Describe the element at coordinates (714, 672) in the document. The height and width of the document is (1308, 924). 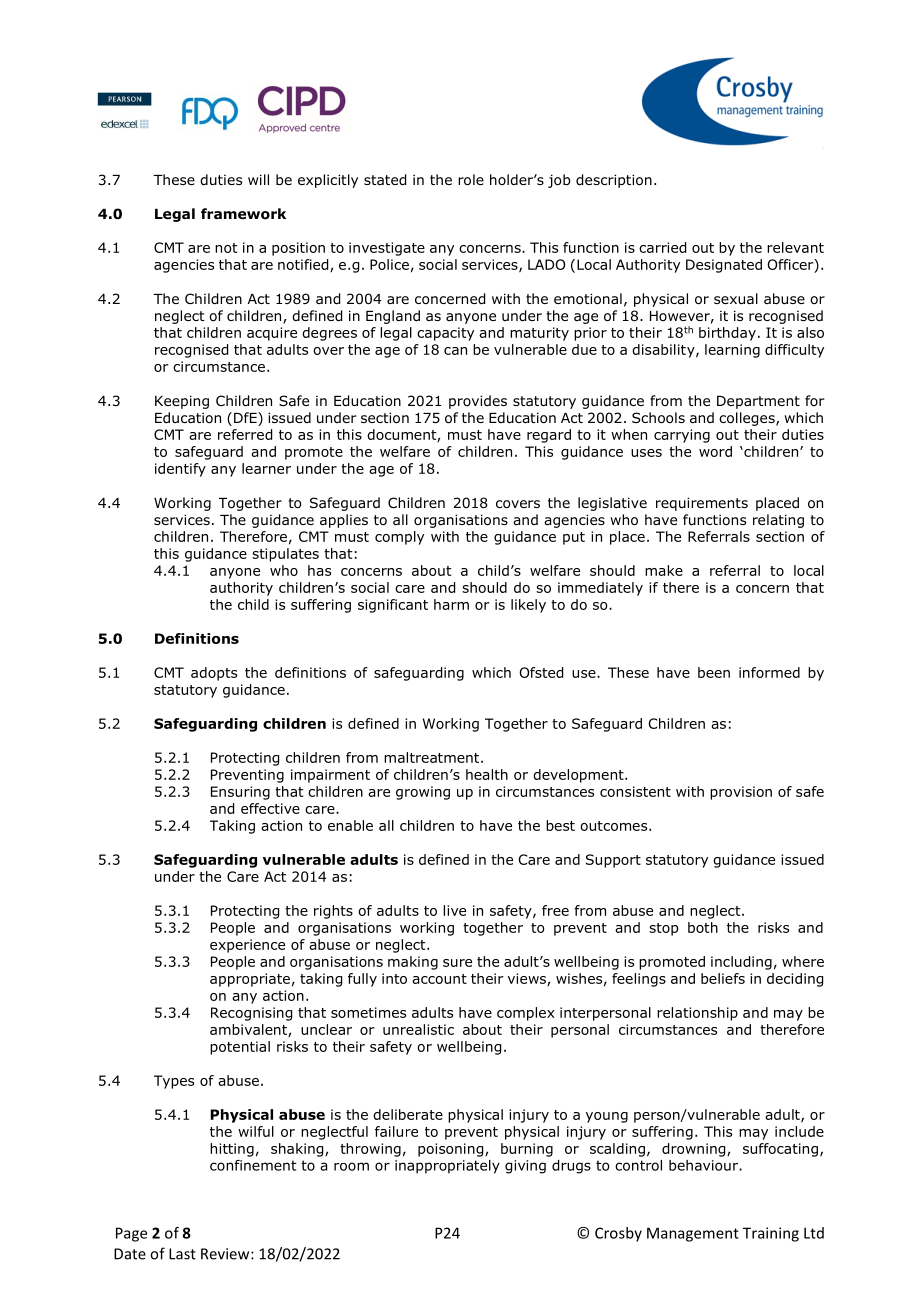
I see `been` at that location.
